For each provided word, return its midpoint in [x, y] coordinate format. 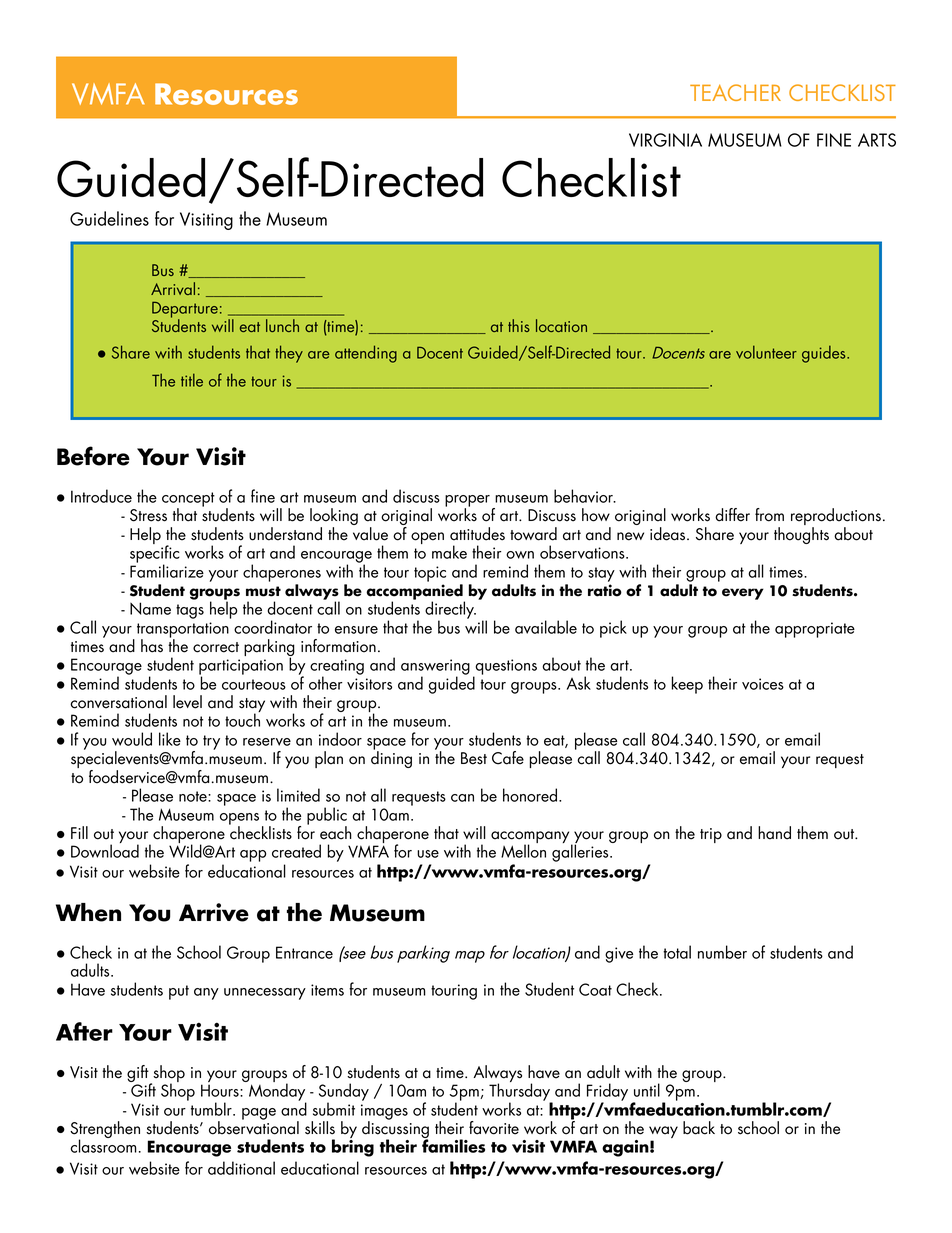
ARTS [877, 140]
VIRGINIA [665, 140]
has [152, 646]
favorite [494, 1128]
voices [763, 684]
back [699, 1128]
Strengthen [105, 1131]
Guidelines [109, 218]
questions [505, 668]
